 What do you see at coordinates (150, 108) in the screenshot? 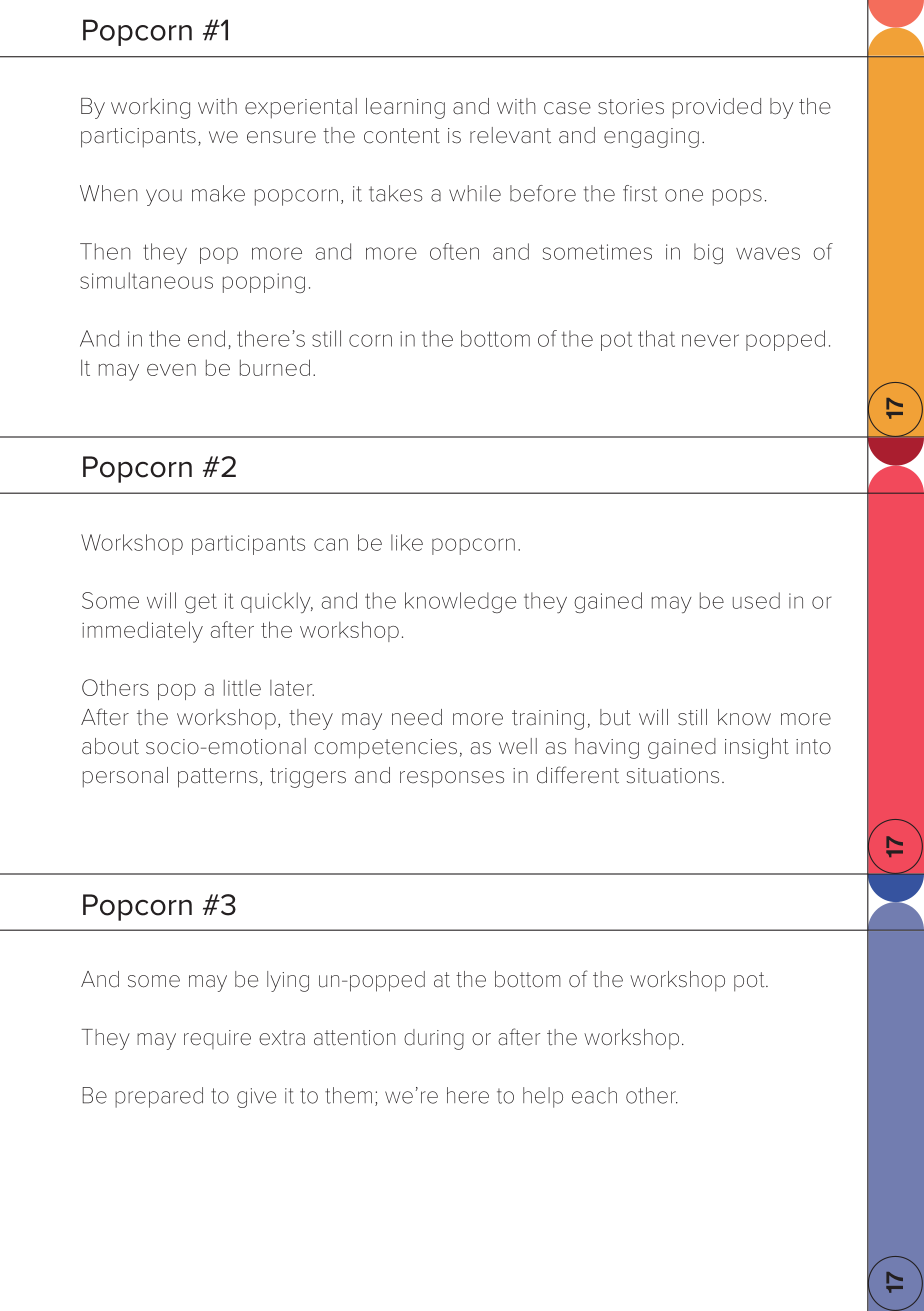
I see `working` at bounding box center [150, 108].
